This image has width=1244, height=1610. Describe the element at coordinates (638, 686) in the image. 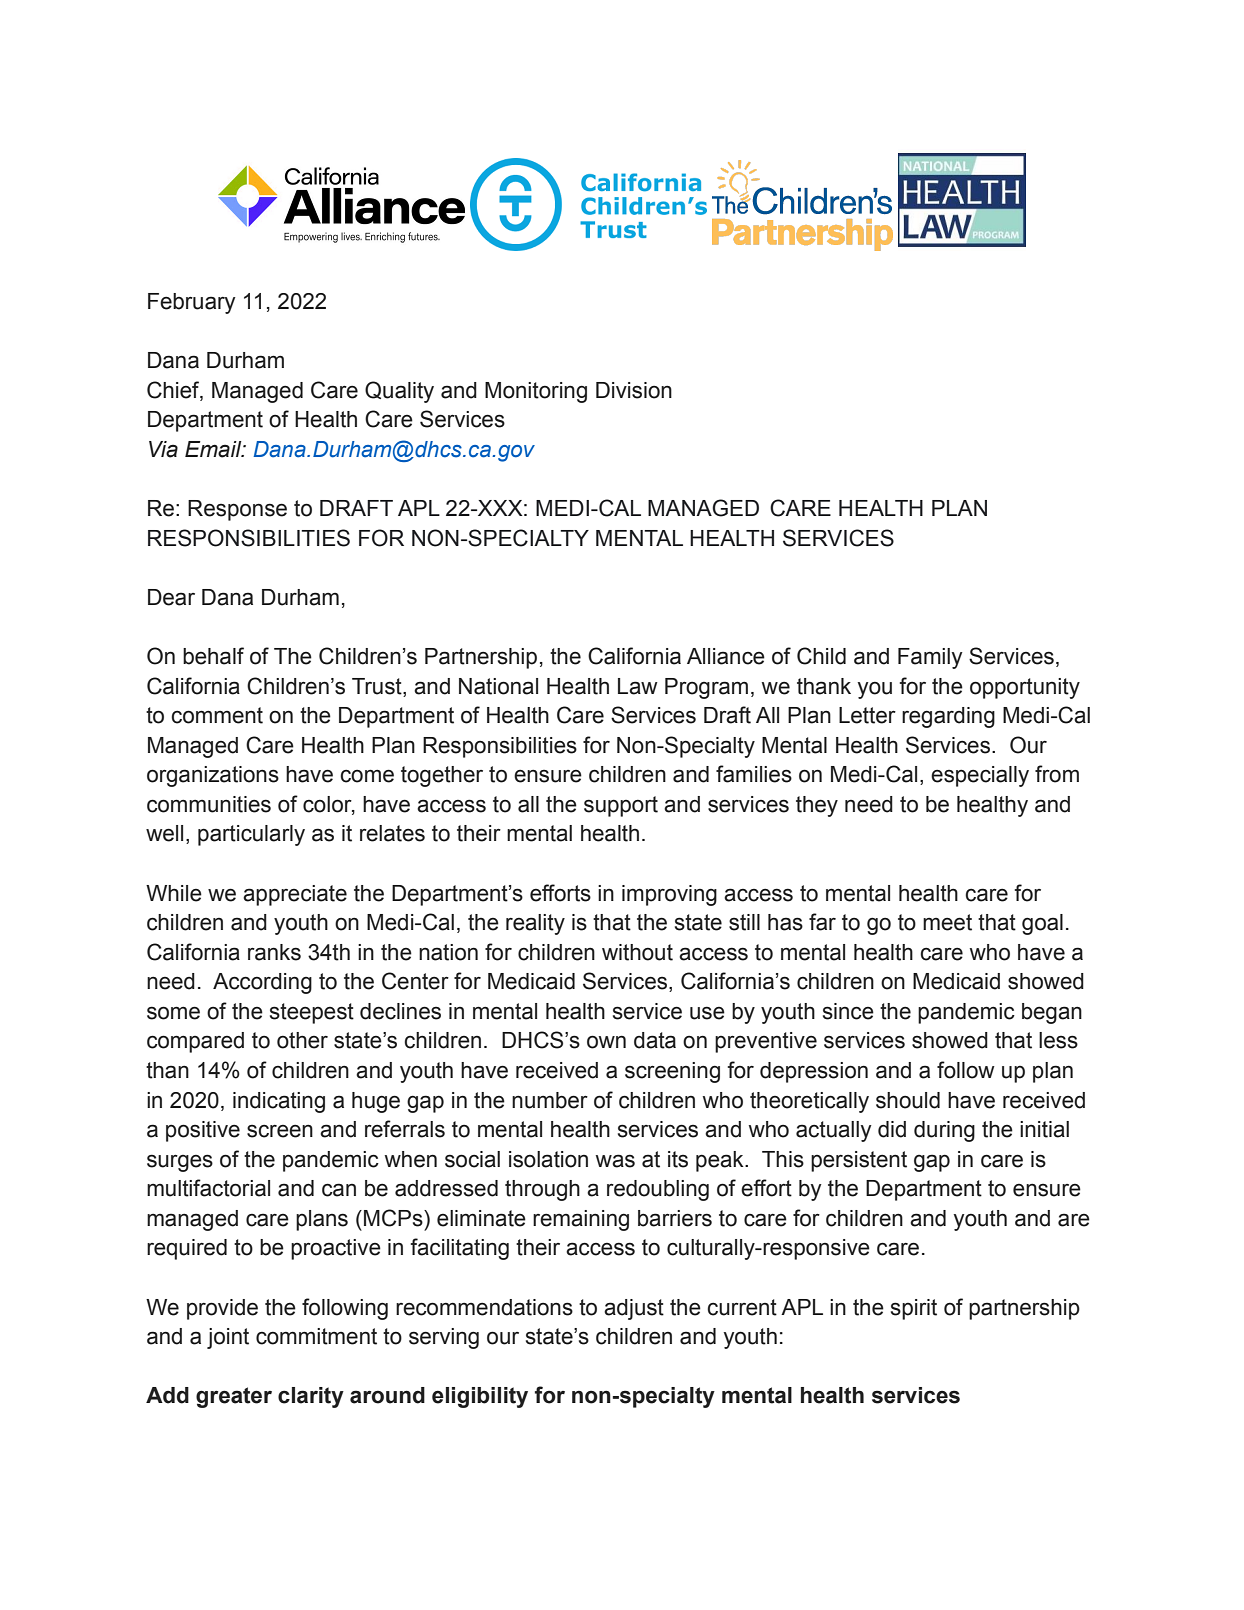

I see `Law` at that location.
